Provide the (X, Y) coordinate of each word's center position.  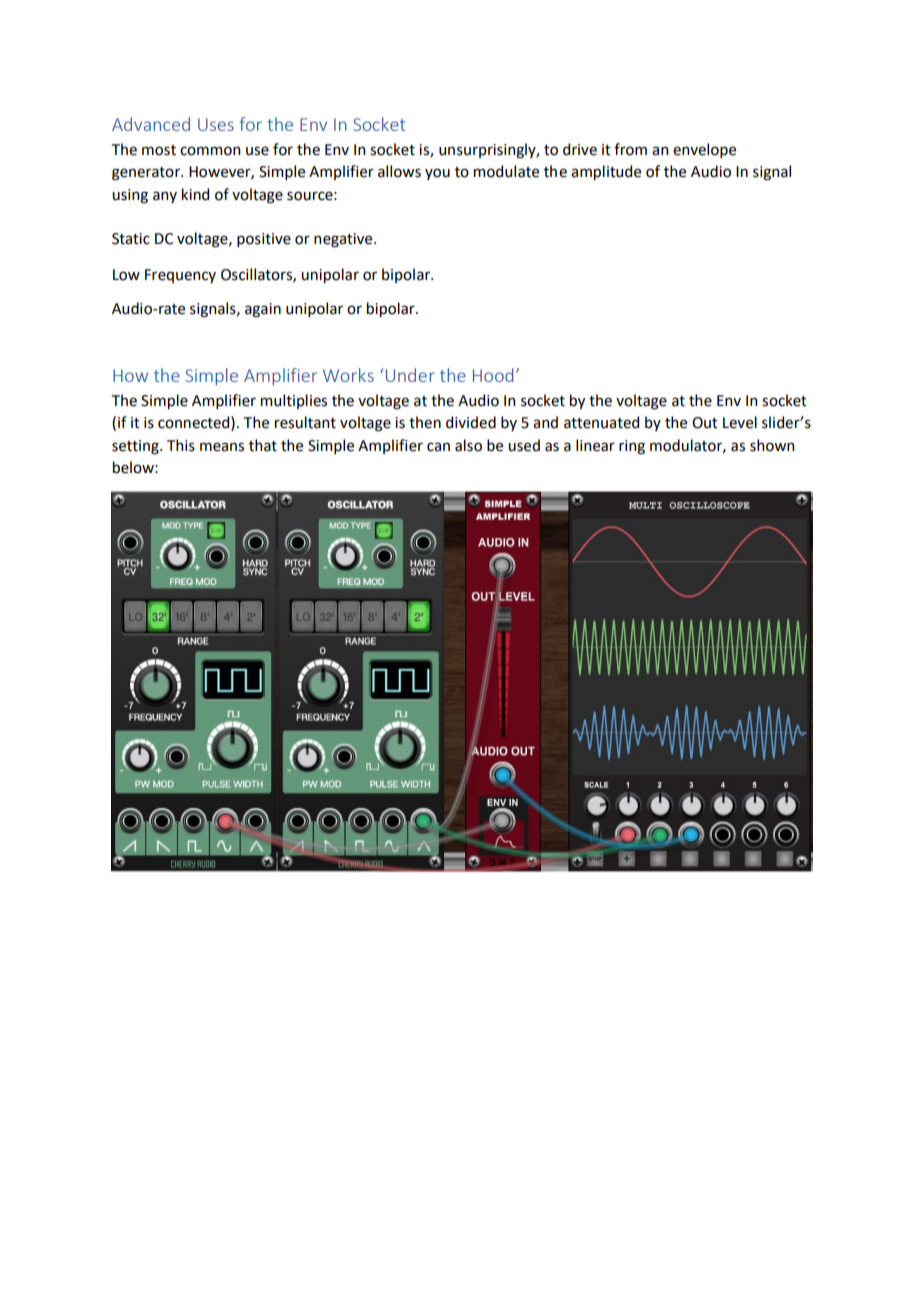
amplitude (606, 172)
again (263, 310)
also (468, 445)
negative (344, 240)
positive (264, 240)
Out (705, 423)
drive (580, 149)
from (630, 149)
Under (409, 375)
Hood (493, 375)
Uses (216, 124)
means (222, 447)
